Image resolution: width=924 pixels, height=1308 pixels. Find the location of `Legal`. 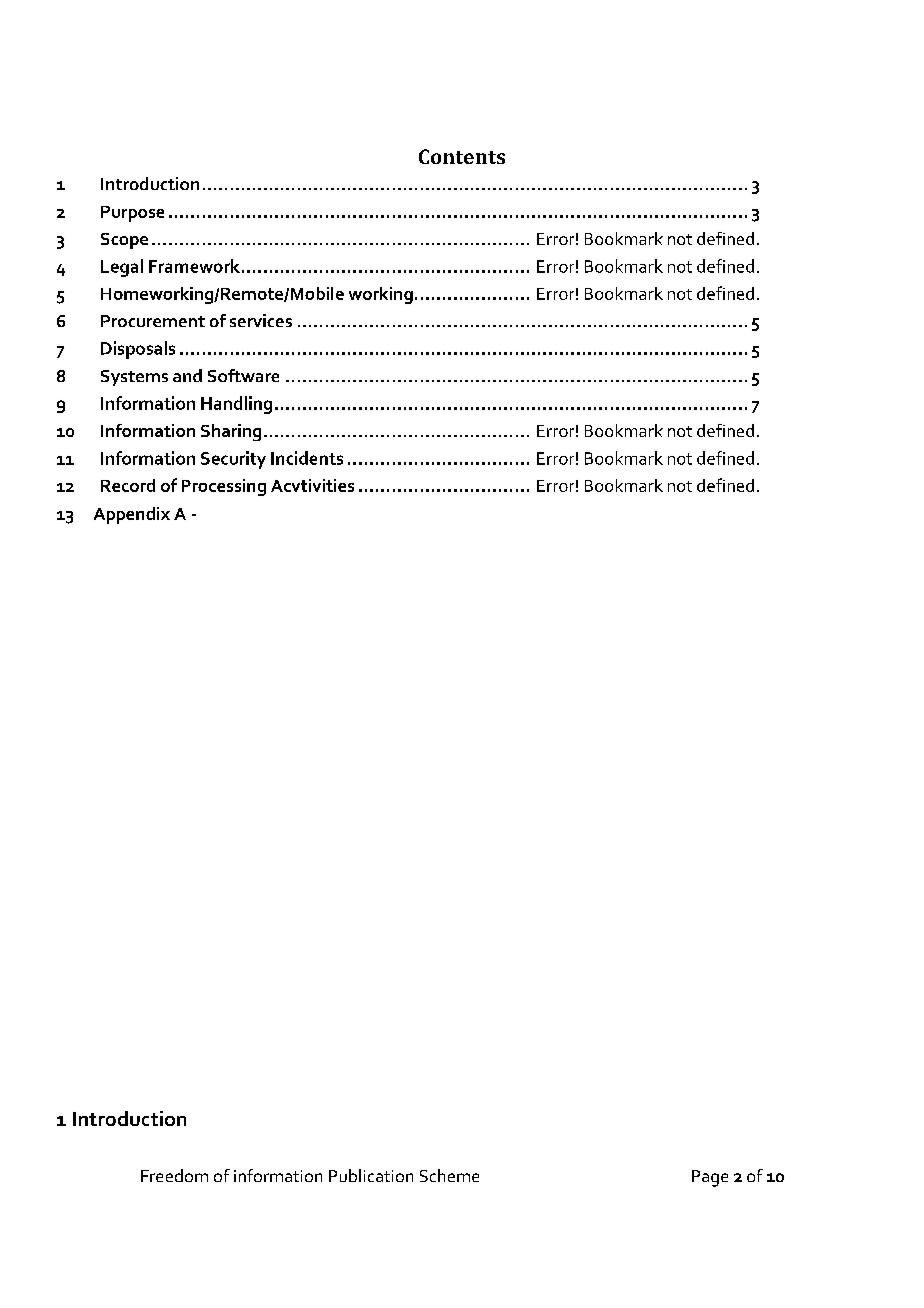

Legal is located at coordinates (122, 268).
